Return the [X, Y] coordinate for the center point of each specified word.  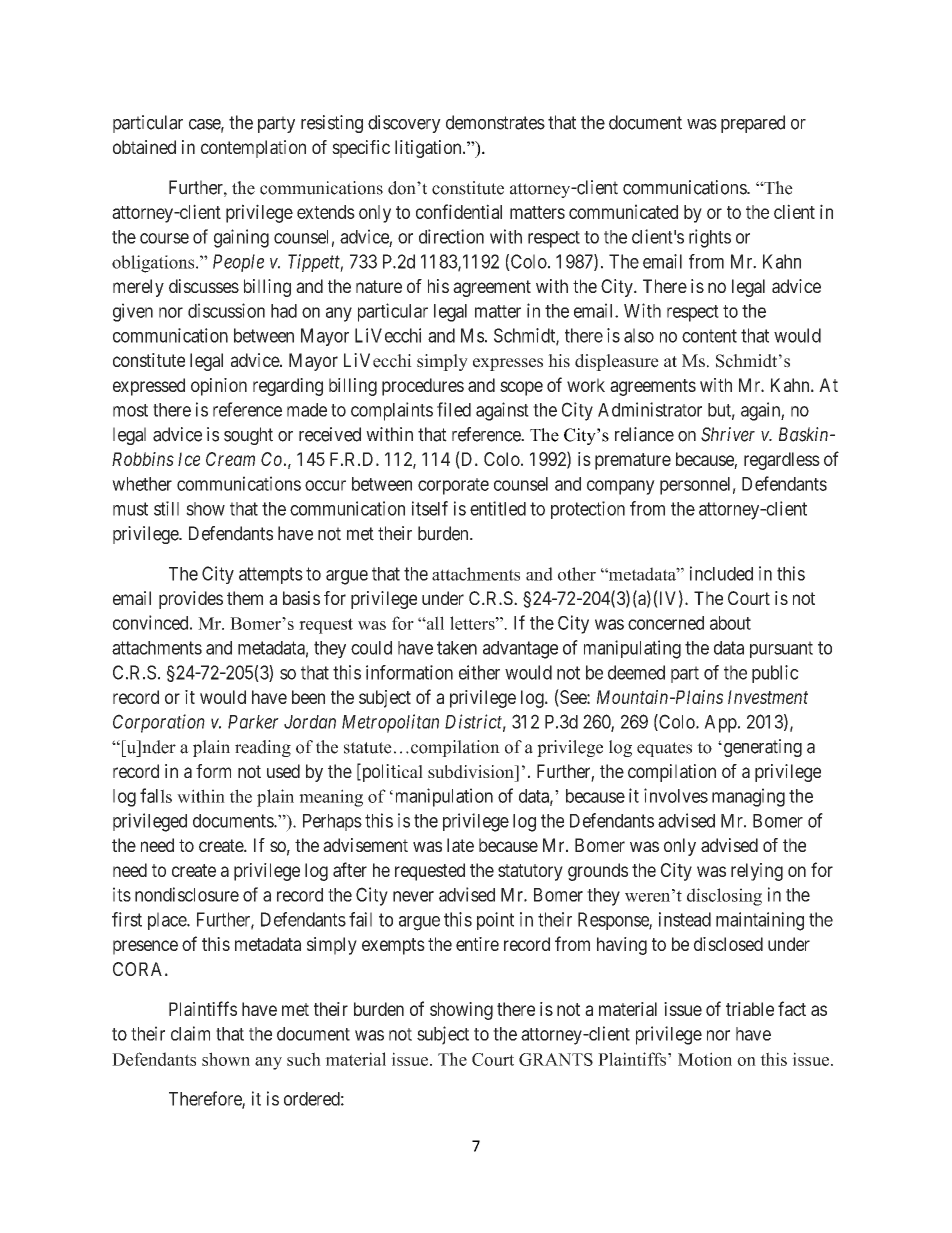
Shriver [728, 434]
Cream [230, 459]
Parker [253, 722]
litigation [429, 149]
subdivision [472, 772]
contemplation [253, 149]
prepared [753, 124]
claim [190, 1033]
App [720, 724]
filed [454, 409]
